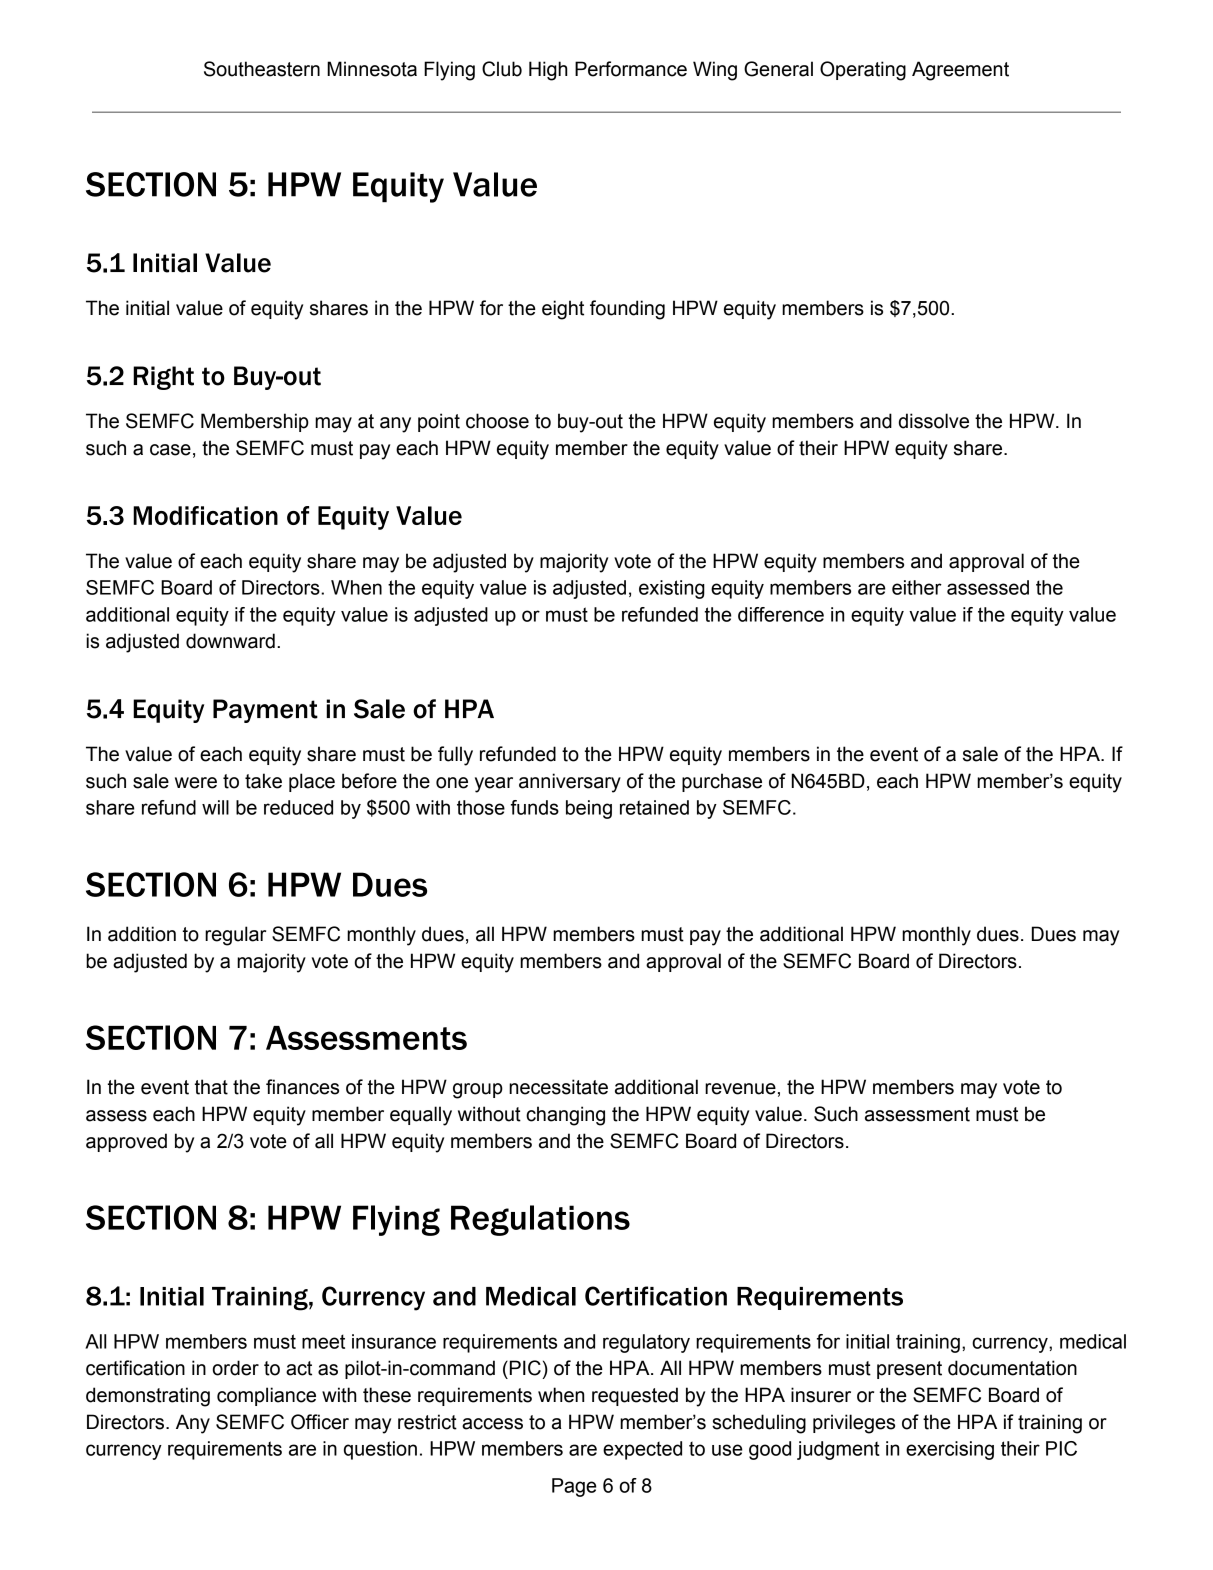 The width and height of the image is (1213, 1570). What do you see at coordinates (497, 421) in the image?
I see `choose` at bounding box center [497, 421].
